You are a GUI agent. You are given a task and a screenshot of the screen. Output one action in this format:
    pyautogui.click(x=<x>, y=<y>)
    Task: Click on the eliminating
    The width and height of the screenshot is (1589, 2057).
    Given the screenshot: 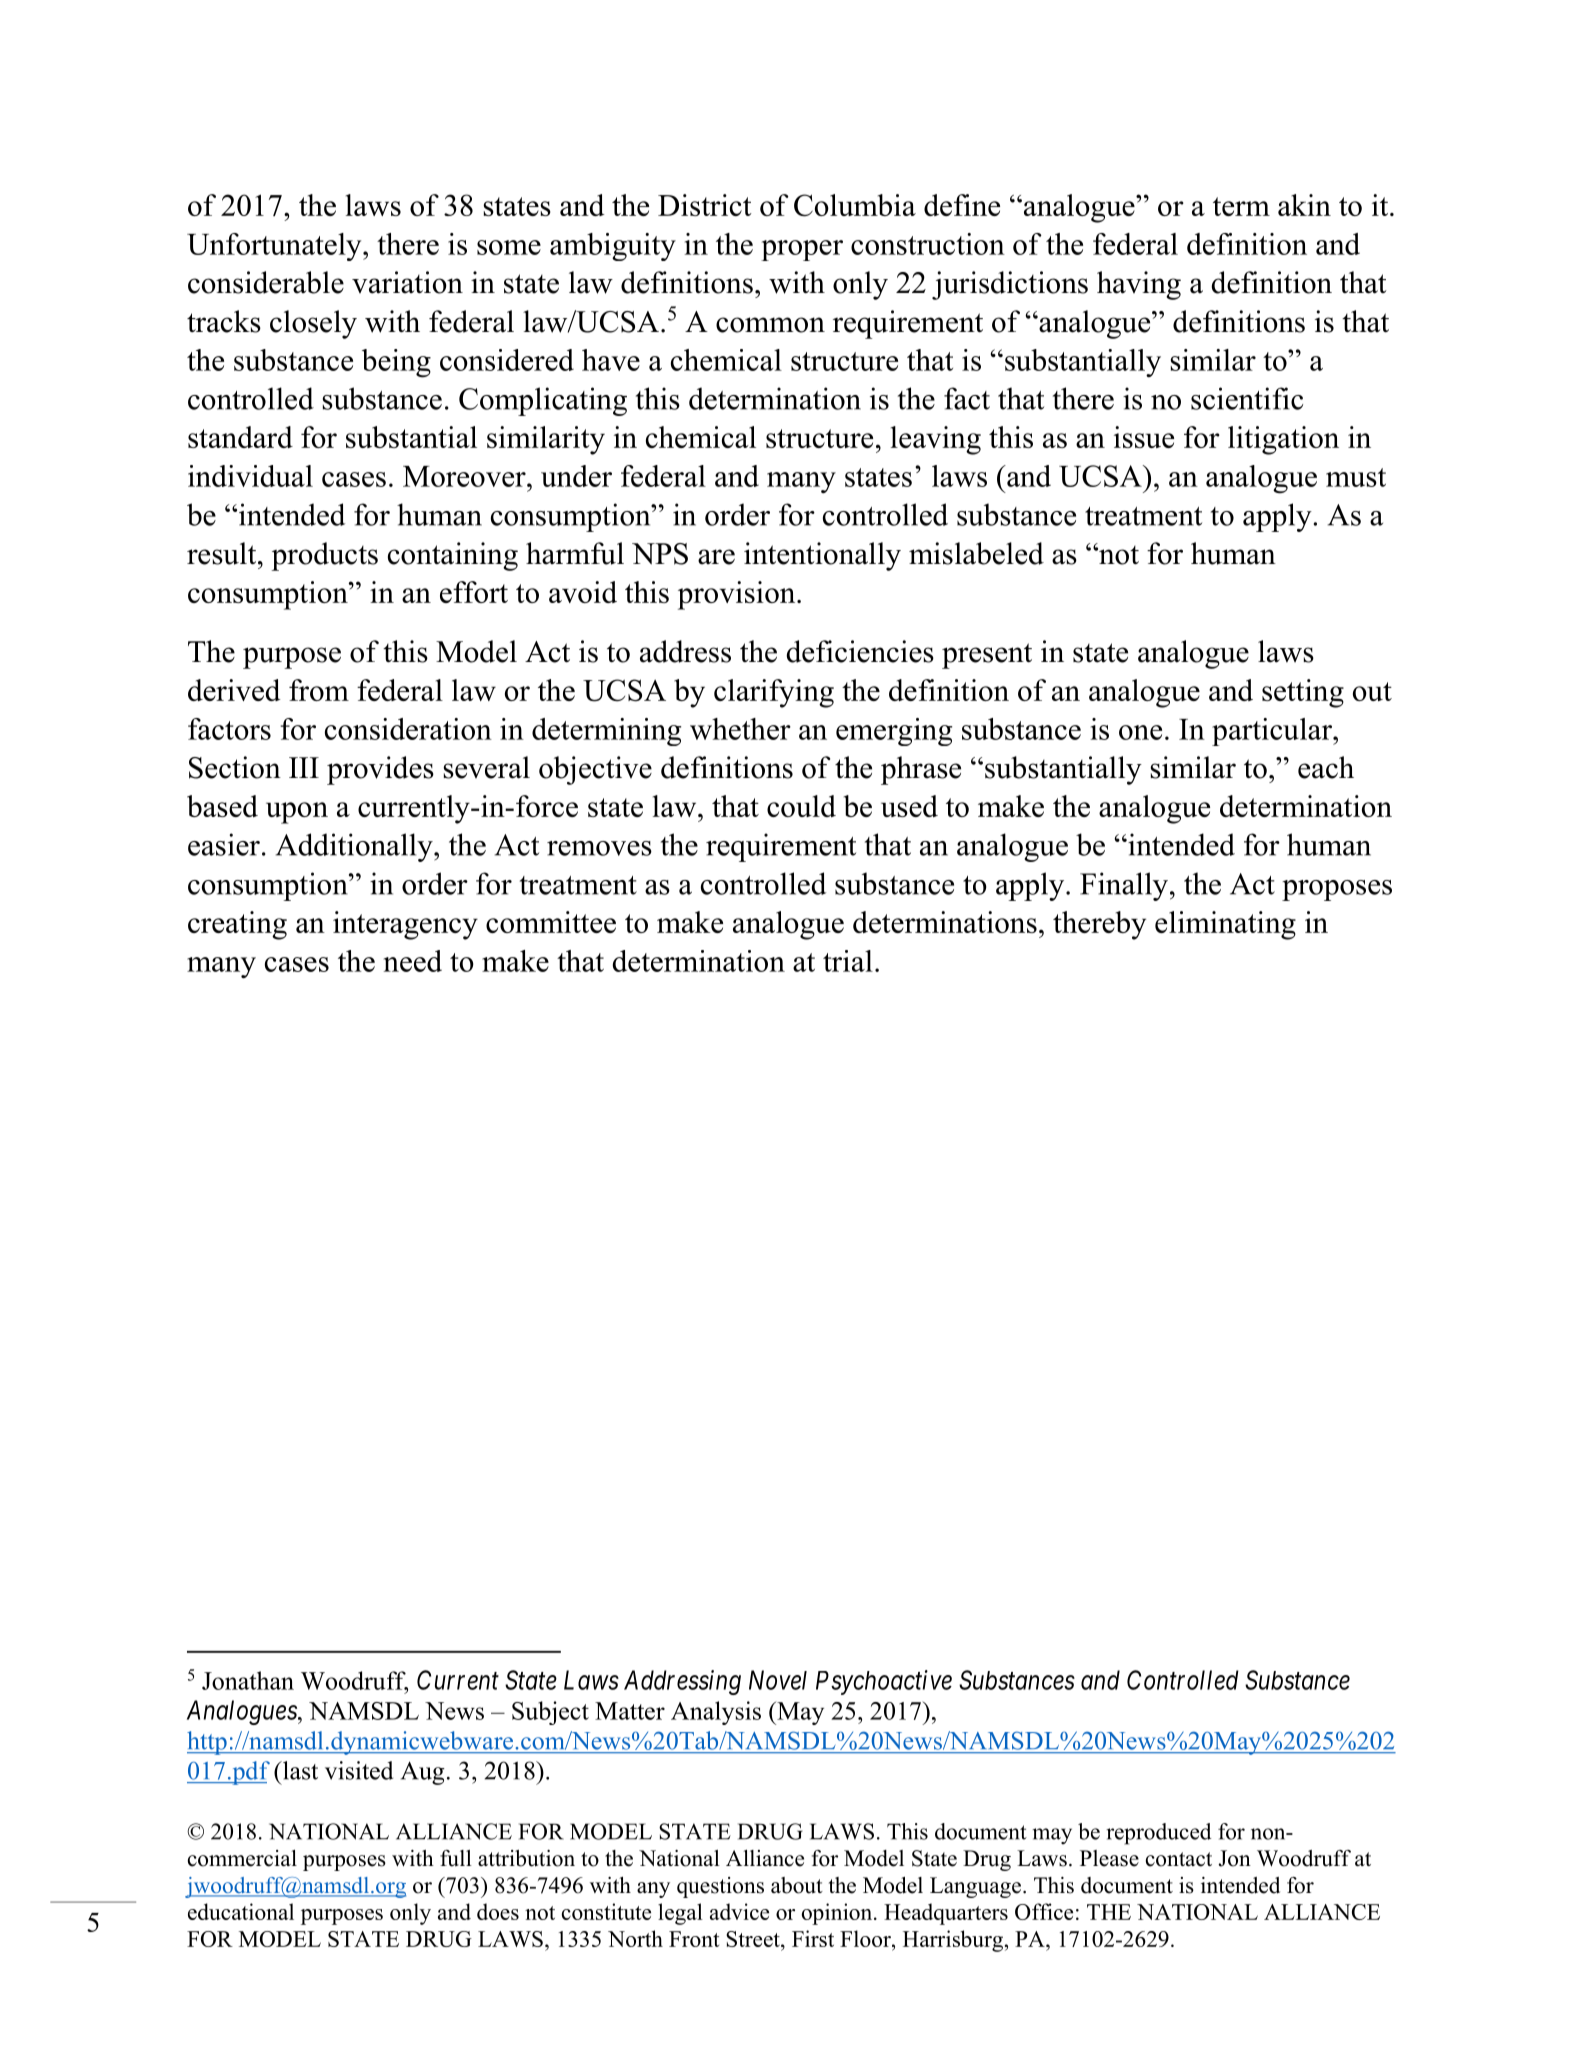 What is the action you would take?
    pyautogui.click(x=1225, y=925)
